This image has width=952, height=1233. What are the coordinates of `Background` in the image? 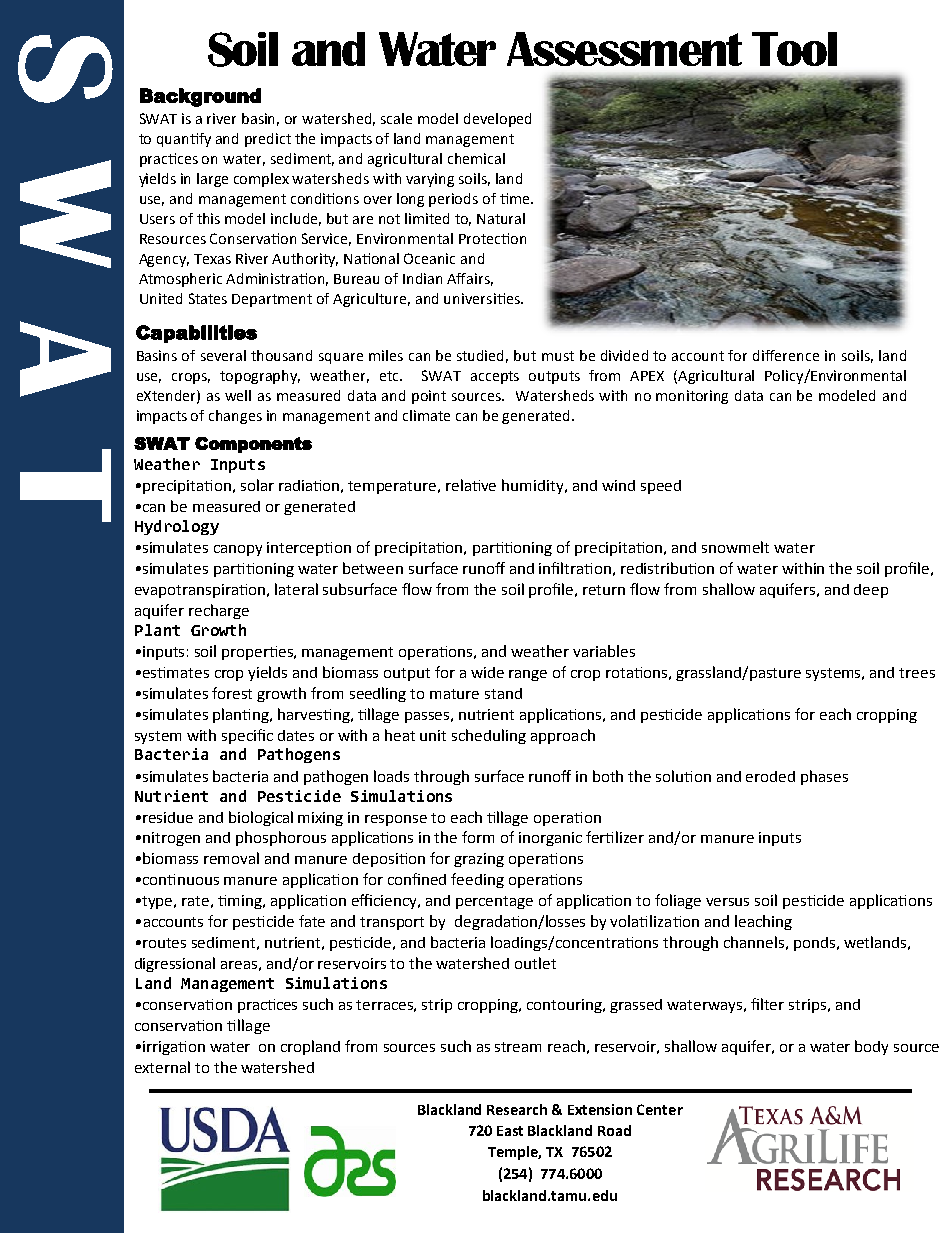 It's located at (200, 97).
